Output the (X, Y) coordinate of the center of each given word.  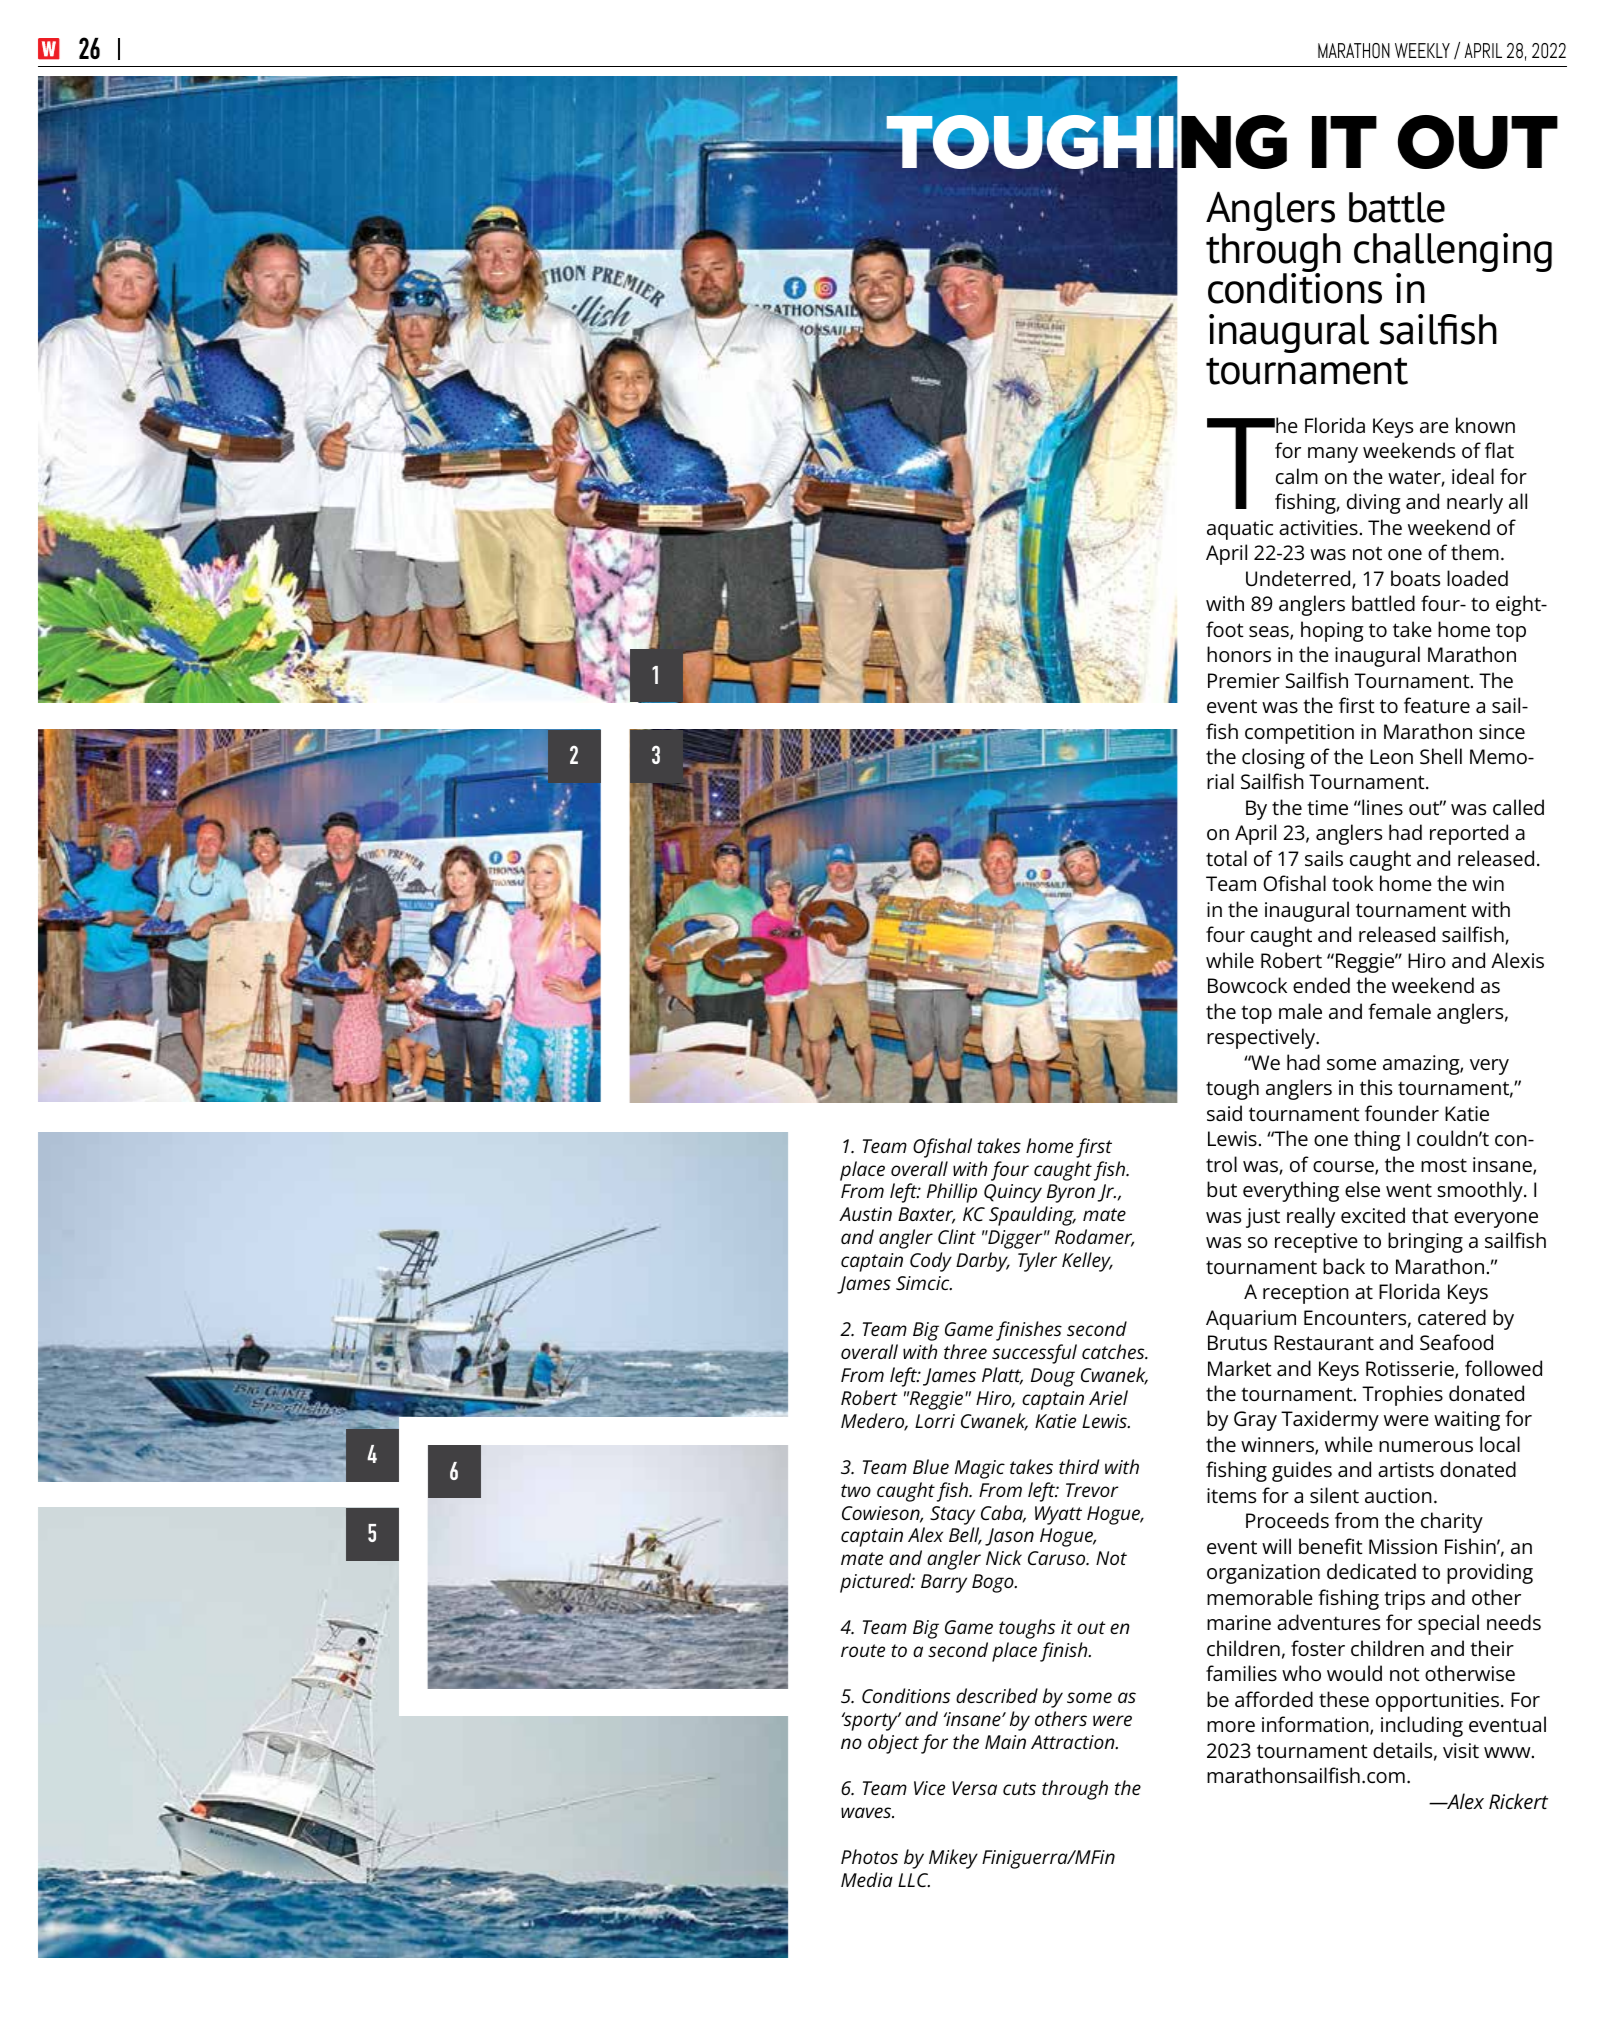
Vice (929, 1788)
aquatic (1240, 530)
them (1475, 552)
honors (1239, 654)
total (1226, 858)
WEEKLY (1422, 50)
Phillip (952, 1193)
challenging (1453, 254)
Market (1240, 1368)
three (965, 1351)
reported (1469, 834)
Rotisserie (1411, 1370)
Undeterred (1299, 579)
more (1231, 1726)
